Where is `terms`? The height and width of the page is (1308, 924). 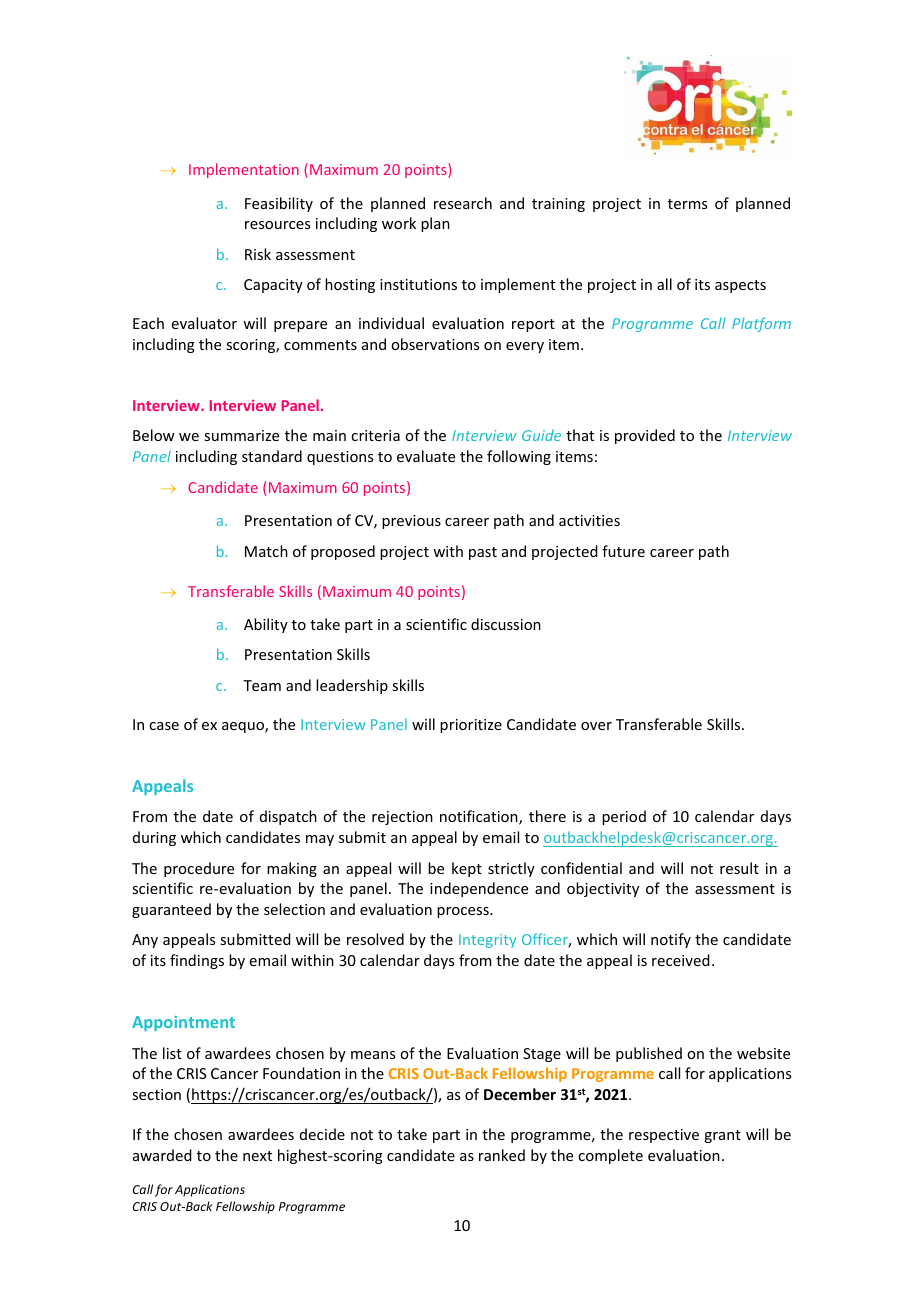 terms is located at coordinates (687, 204).
